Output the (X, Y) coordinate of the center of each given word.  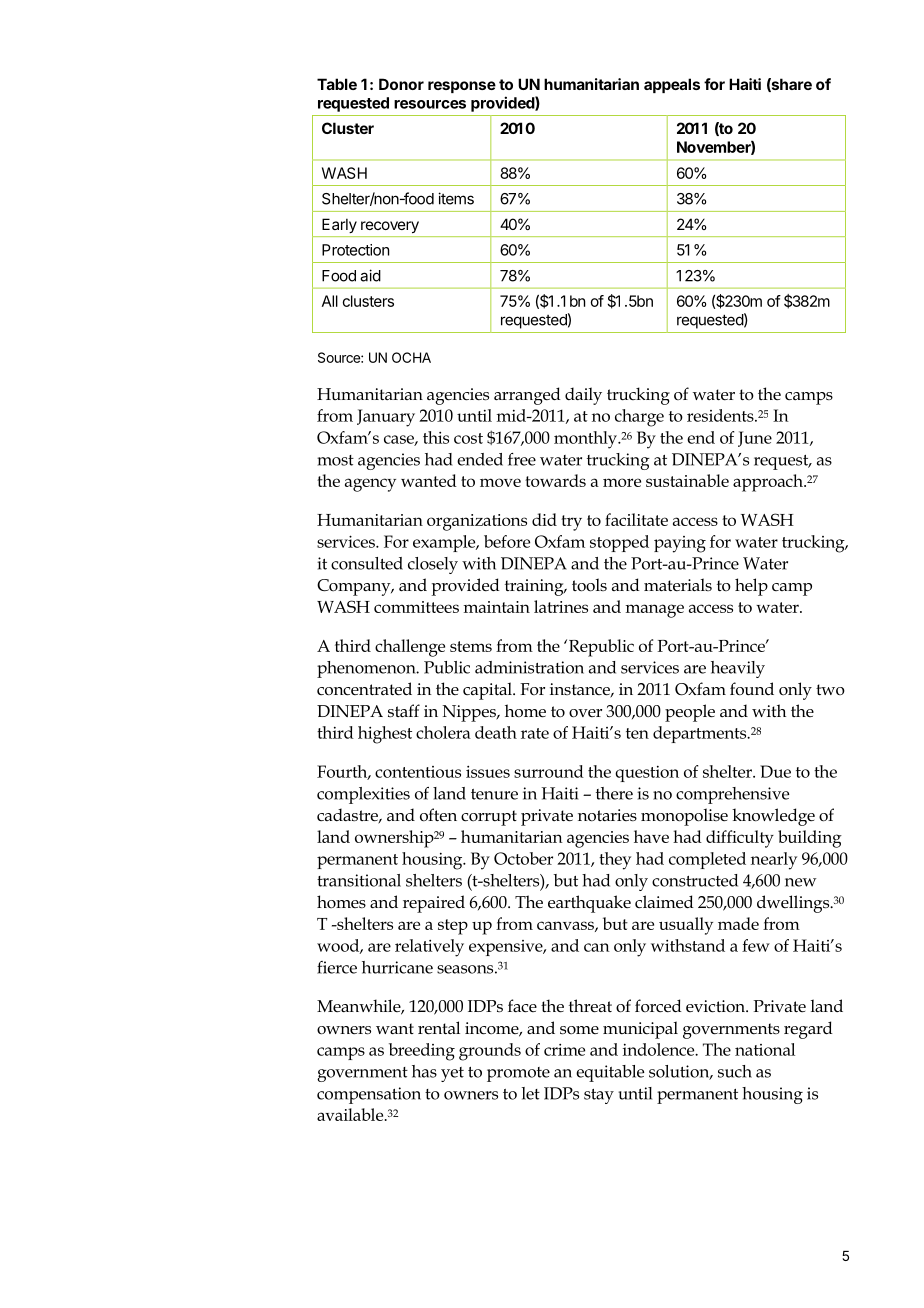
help (751, 587)
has (424, 1071)
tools (589, 585)
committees (416, 607)
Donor (401, 84)
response (462, 87)
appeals (672, 85)
